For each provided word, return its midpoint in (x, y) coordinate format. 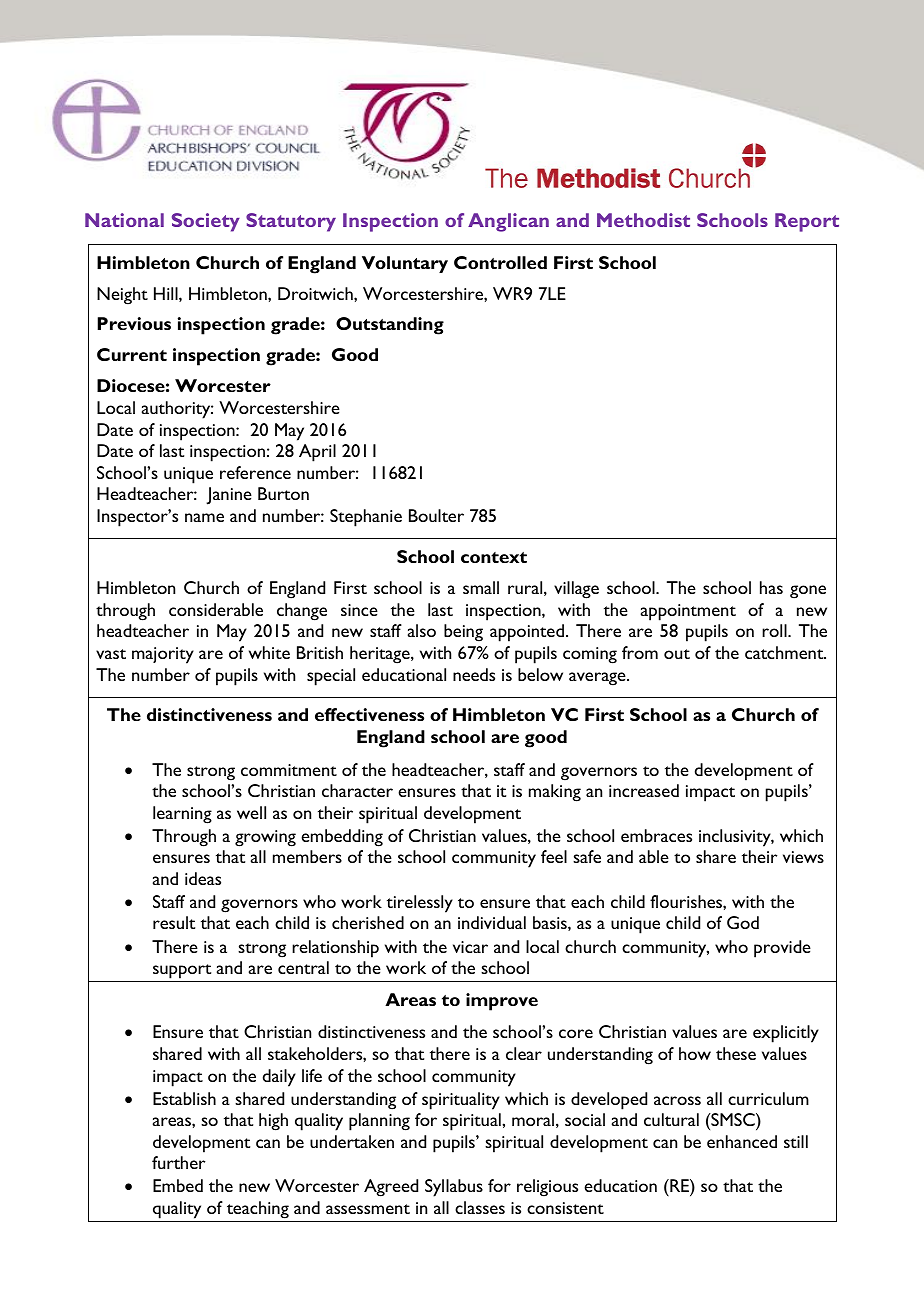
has (771, 587)
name (204, 517)
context (494, 557)
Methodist (643, 220)
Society (206, 222)
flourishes (687, 901)
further (178, 1162)
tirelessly (420, 904)
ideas (203, 878)
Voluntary (405, 264)
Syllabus (454, 1188)
